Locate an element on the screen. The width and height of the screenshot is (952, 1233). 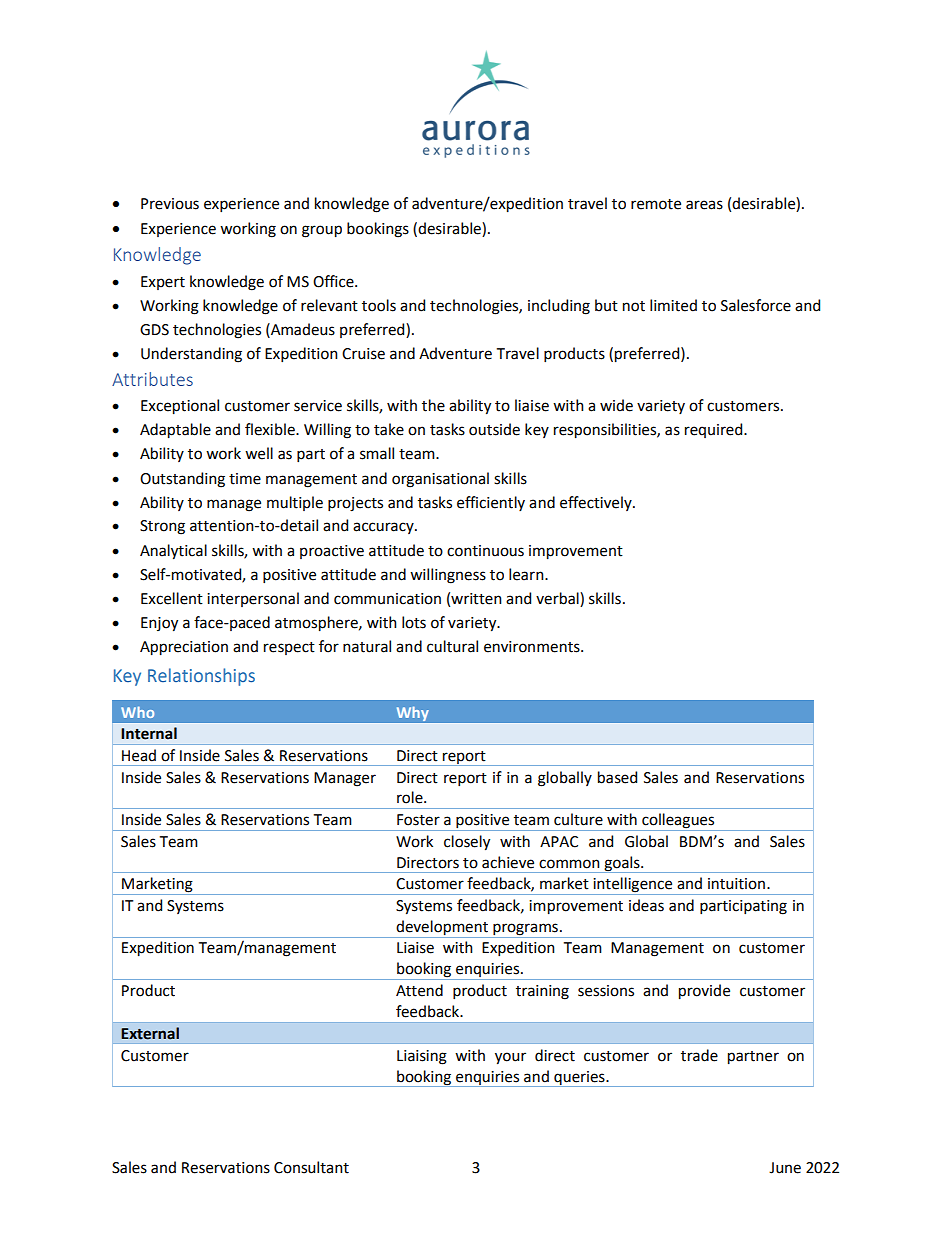
time is located at coordinates (245, 479).
